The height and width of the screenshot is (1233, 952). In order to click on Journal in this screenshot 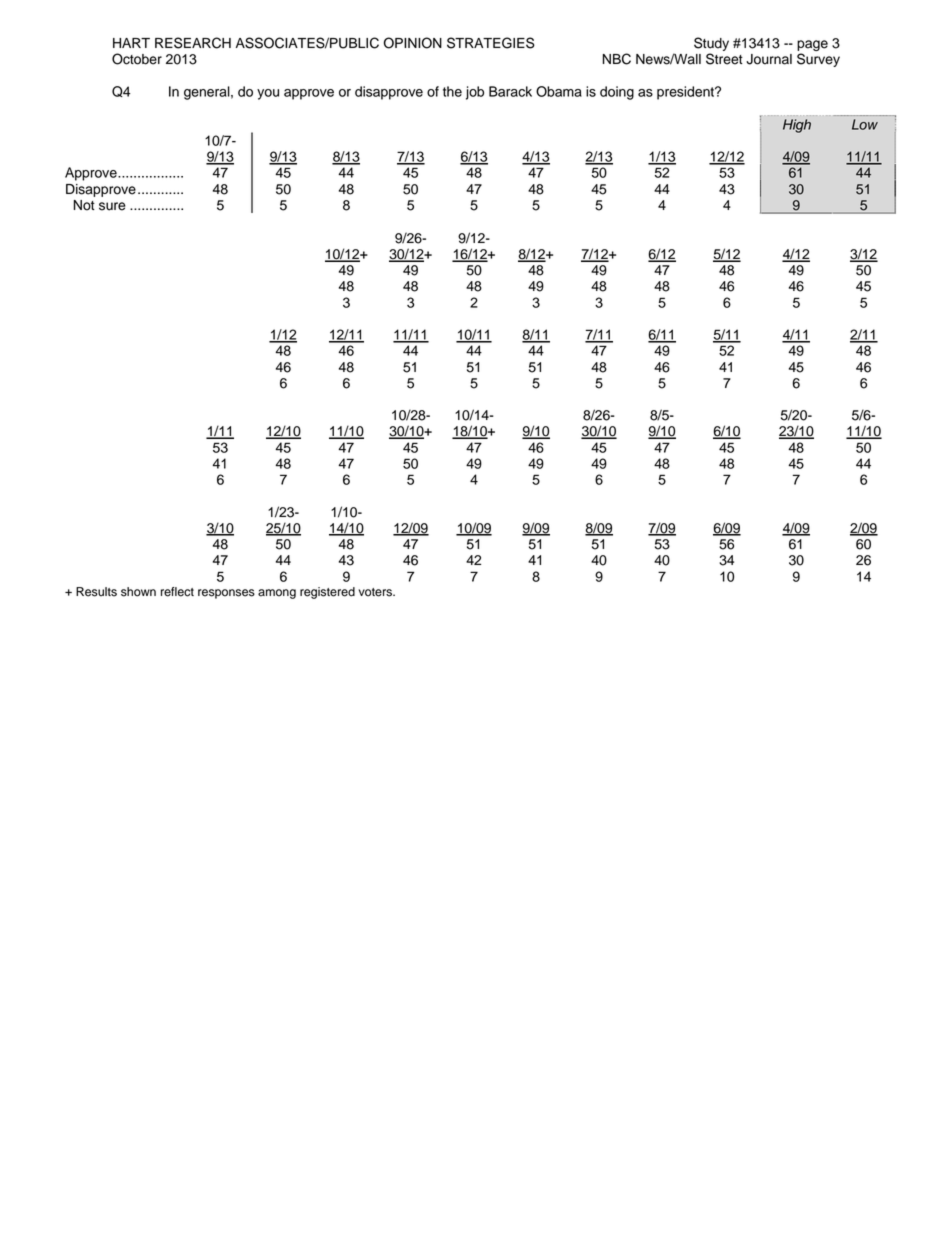, I will do `click(769, 59)`.
